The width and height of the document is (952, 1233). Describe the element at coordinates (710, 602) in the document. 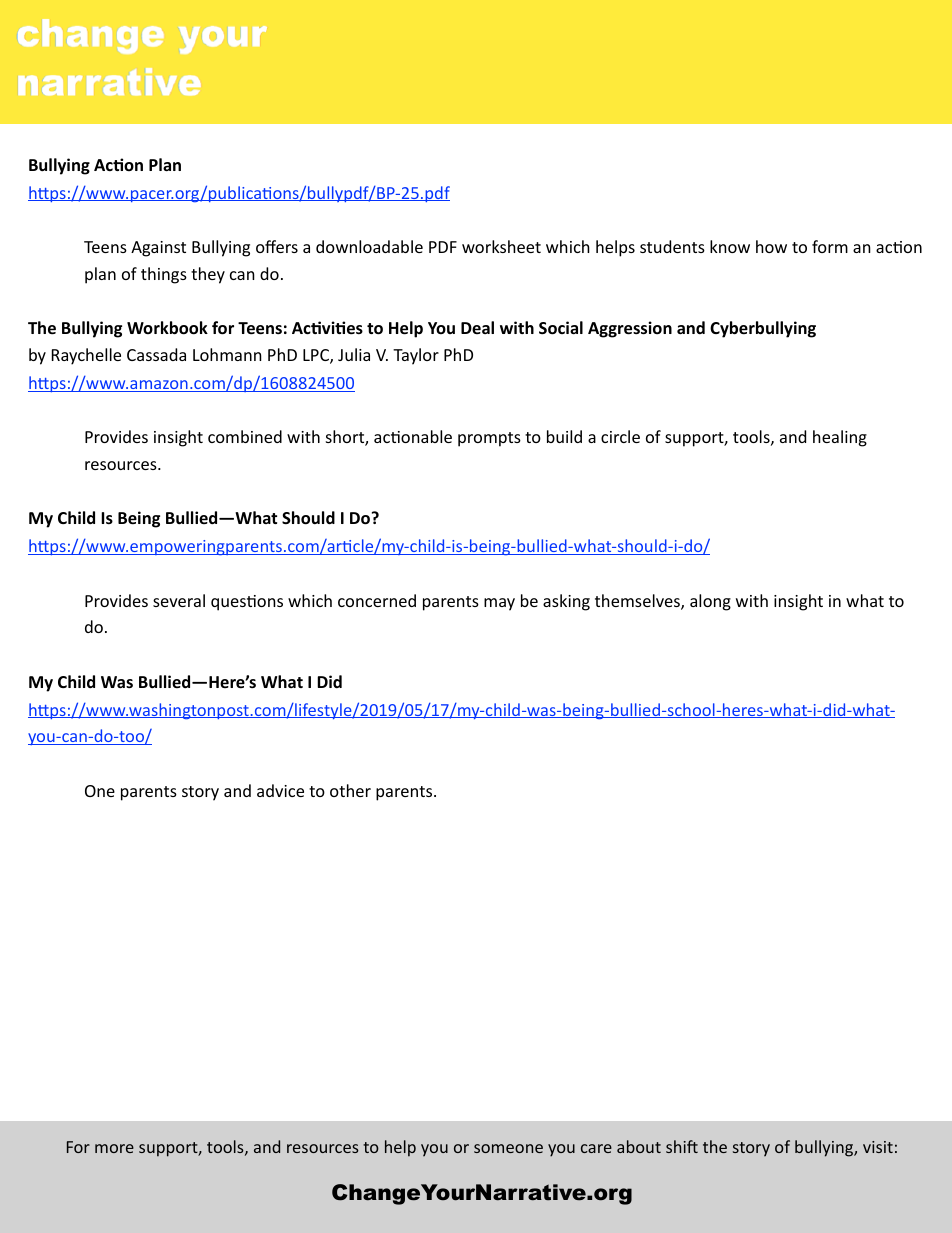

I see `along` at that location.
